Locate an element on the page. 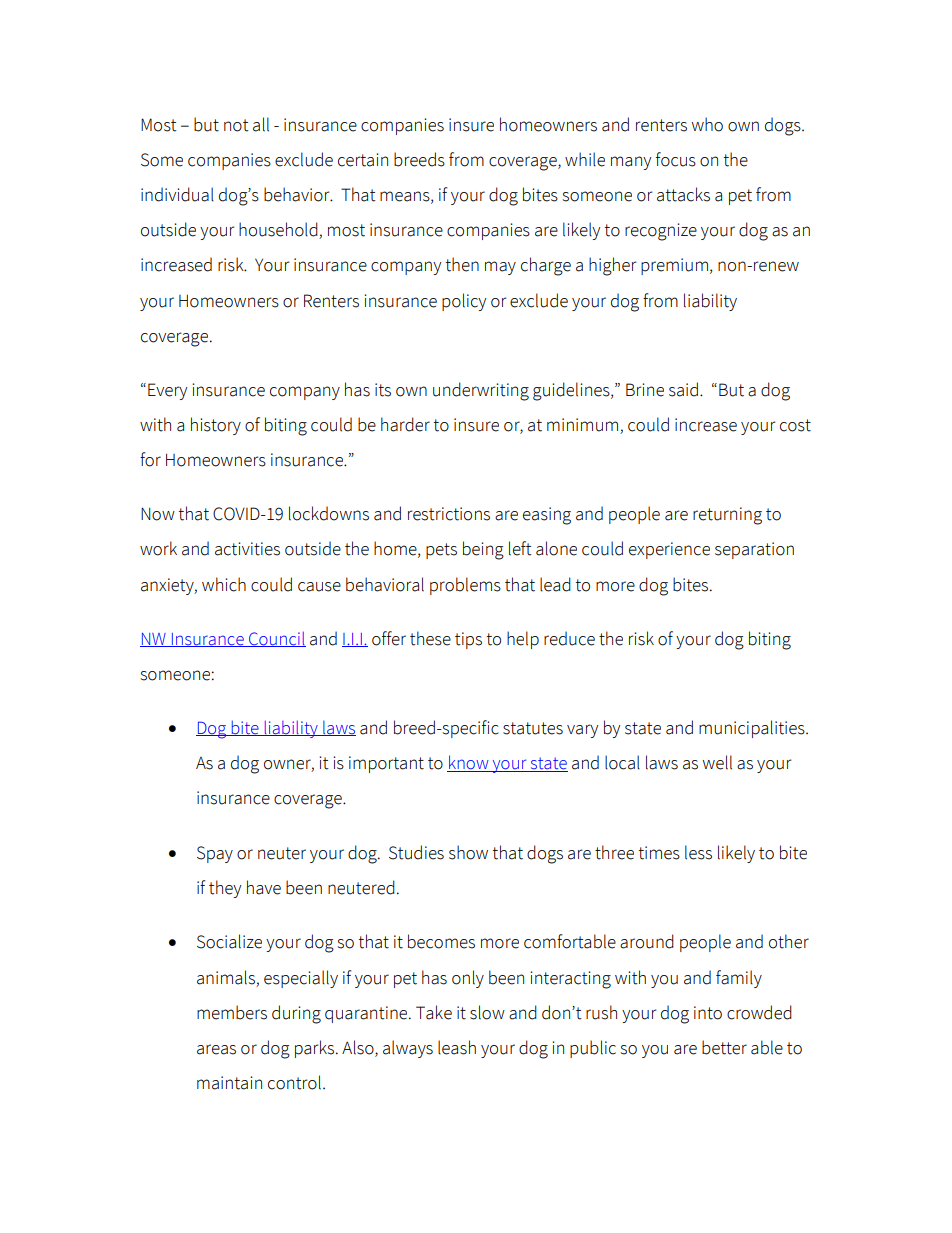 The height and width of the document is (1233, 952). less is located at coordinates (698, 852).
